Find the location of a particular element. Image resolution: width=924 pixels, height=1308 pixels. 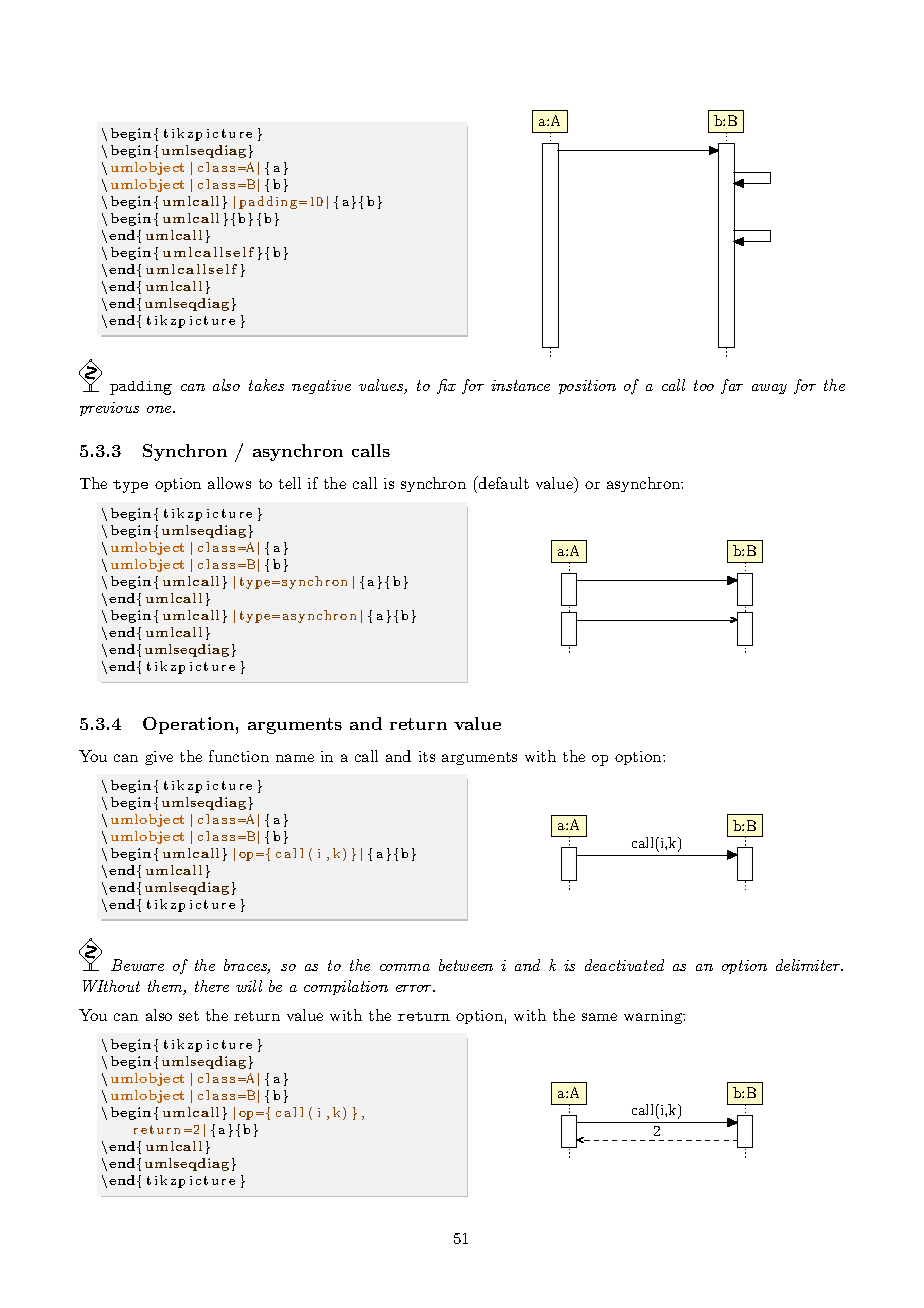

takes is located at coordinates (266, 385).
